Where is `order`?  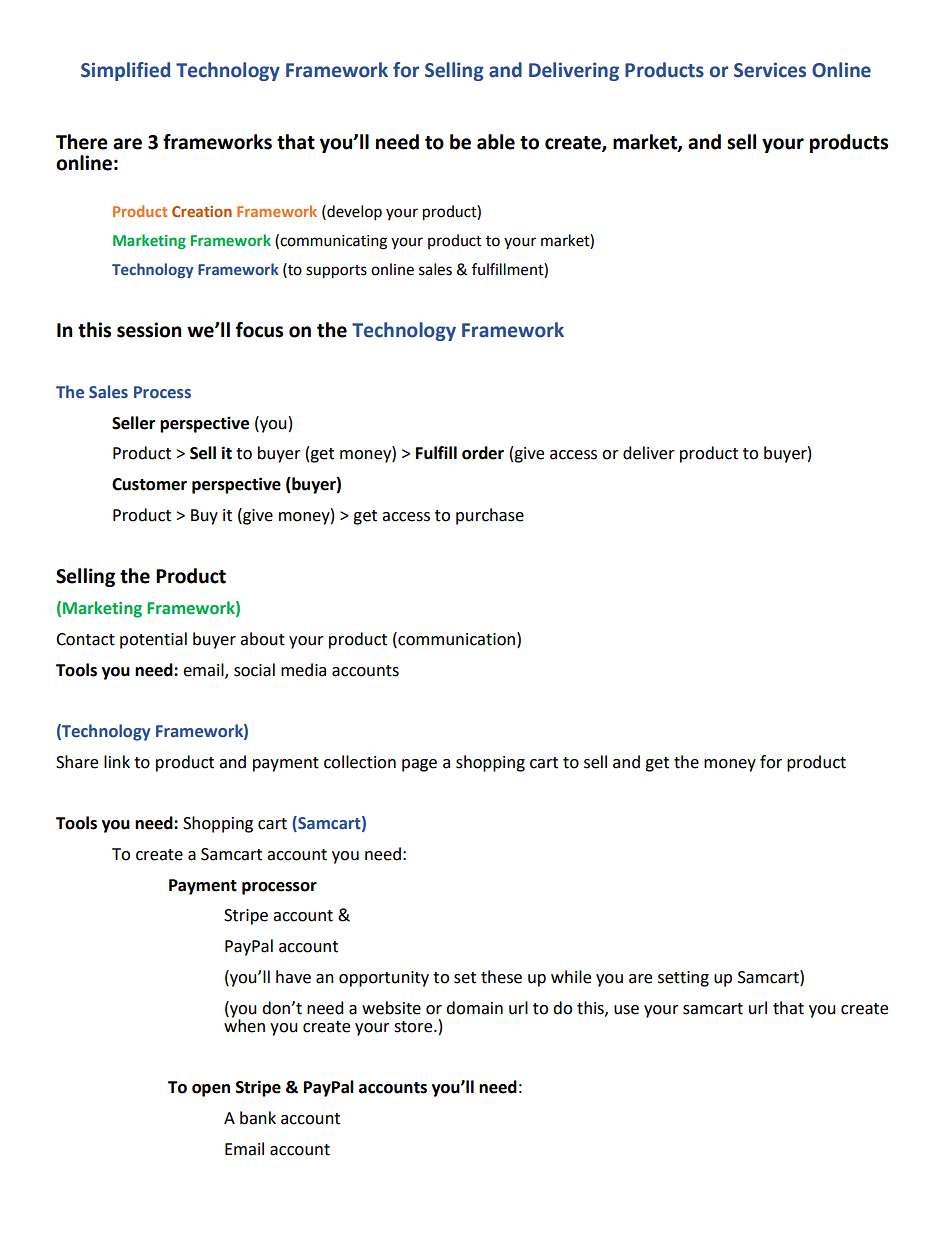 order is located at coordinates (483, 453).
